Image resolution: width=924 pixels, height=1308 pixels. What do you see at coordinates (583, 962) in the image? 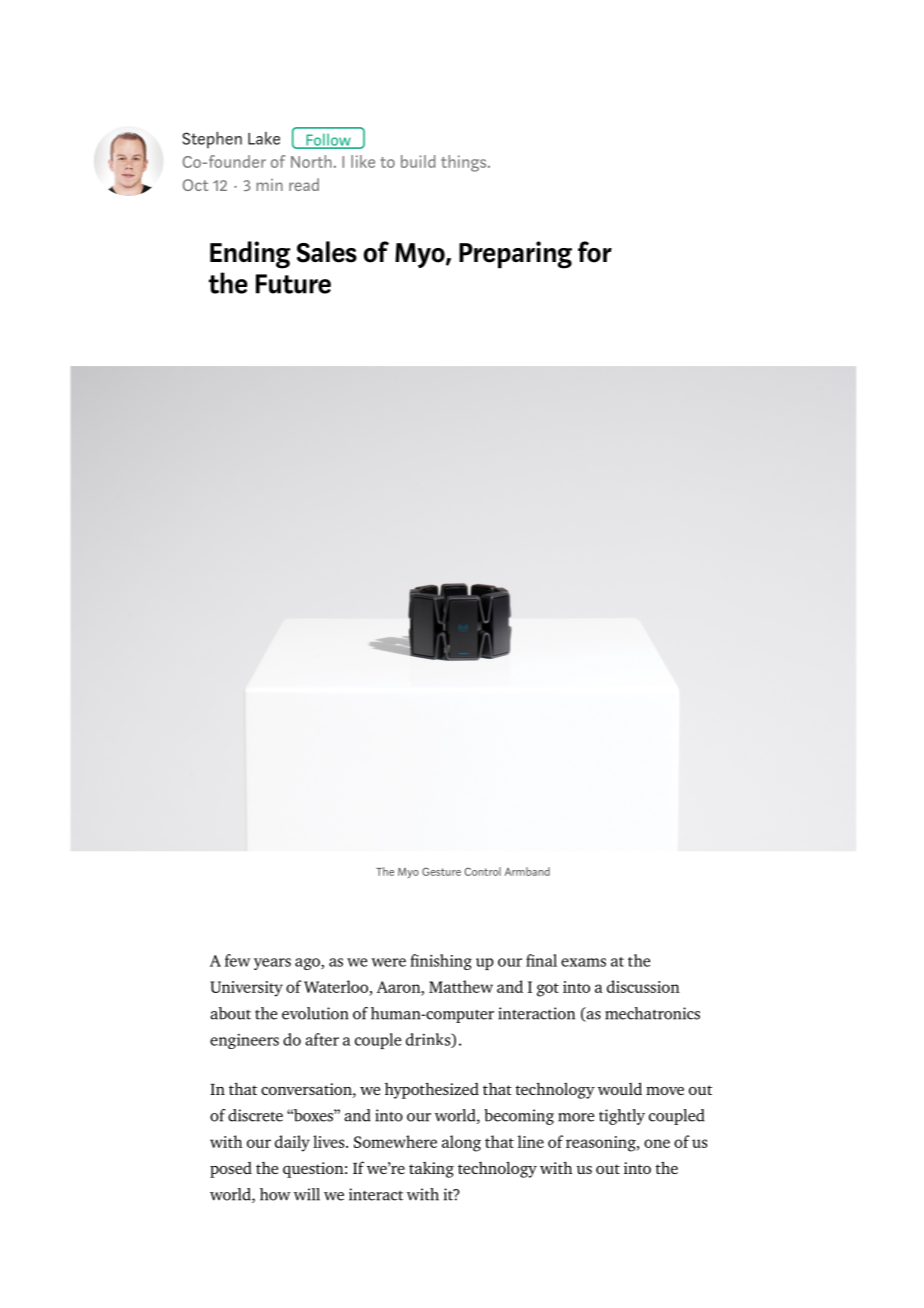
I see `exams` at bounding box center [583, 962].
